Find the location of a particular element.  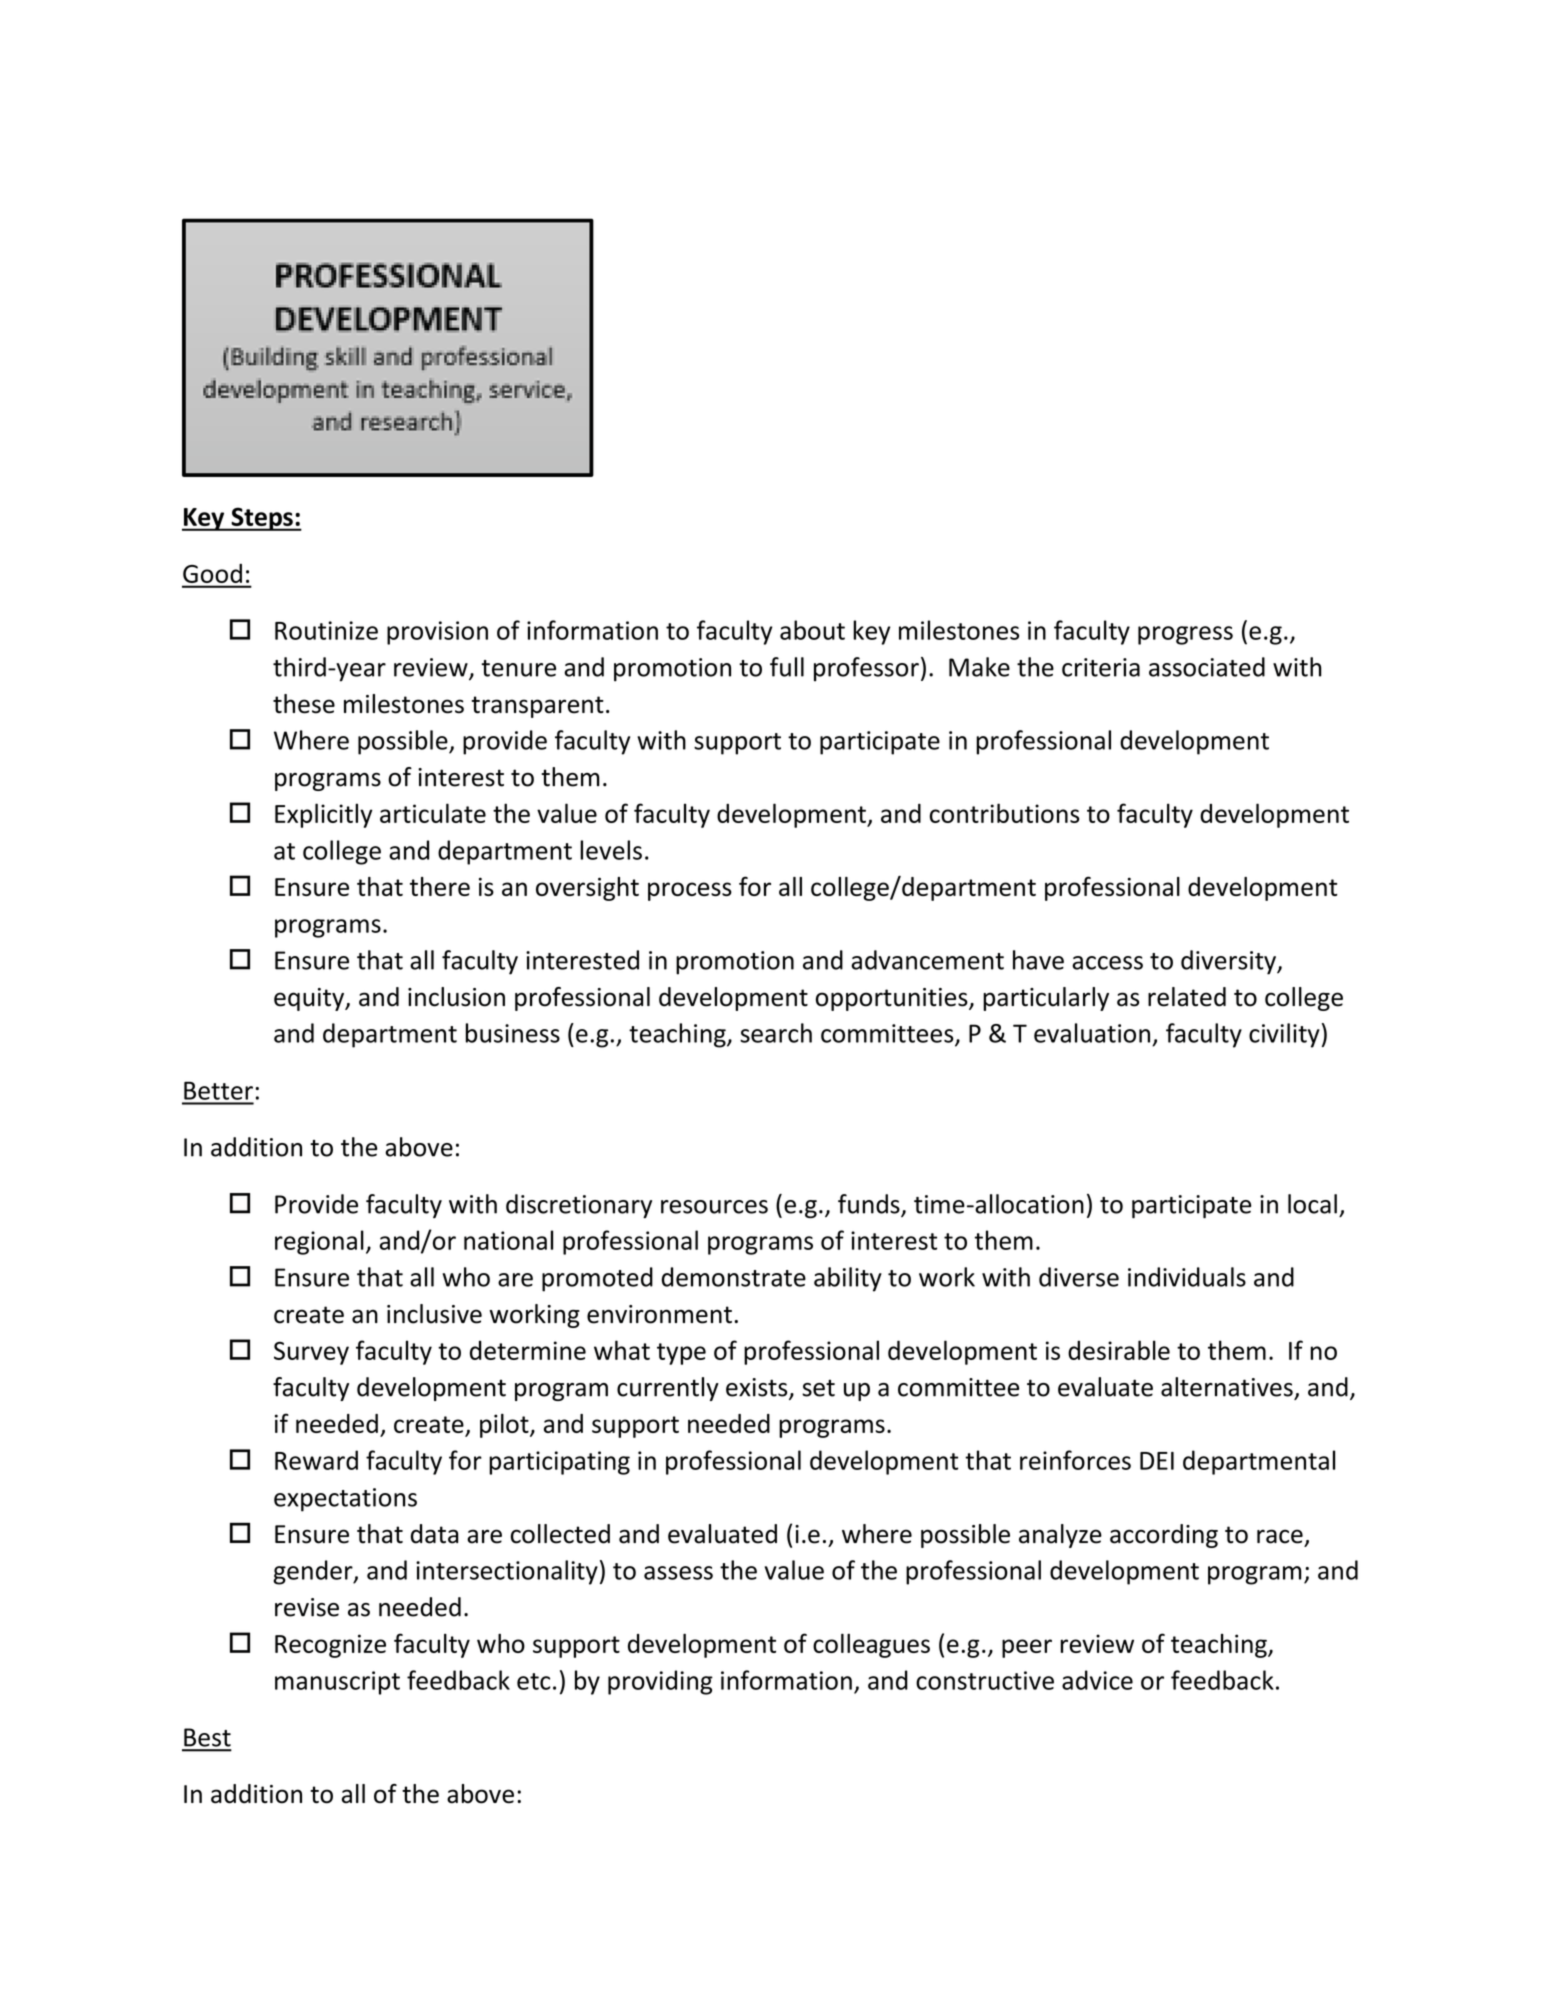

Survey is located at coordinates (311, 1353).
